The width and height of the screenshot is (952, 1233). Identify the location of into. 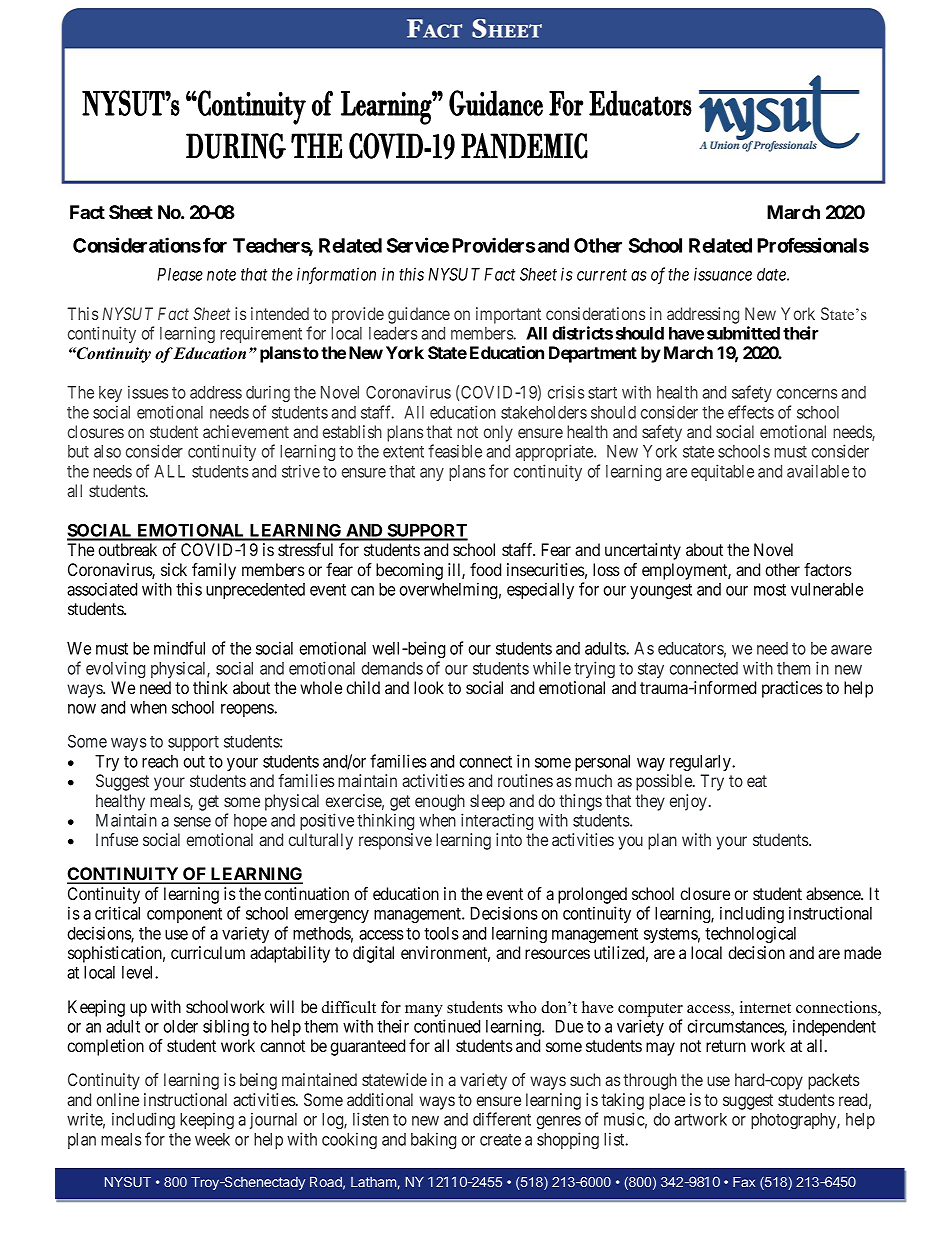
(509, 839).
